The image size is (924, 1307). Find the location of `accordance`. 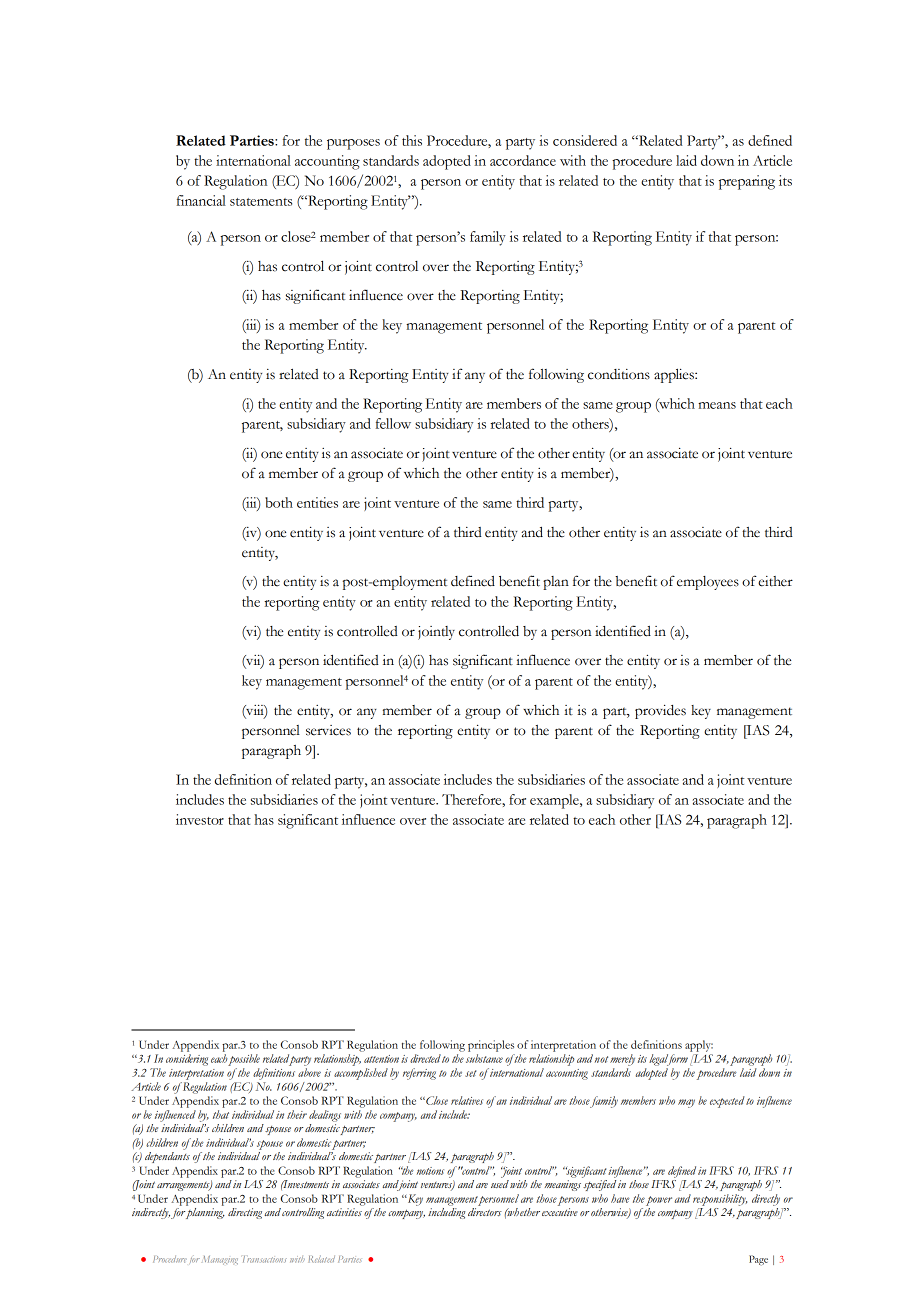

accordance is located at coordinates (523, 160).
